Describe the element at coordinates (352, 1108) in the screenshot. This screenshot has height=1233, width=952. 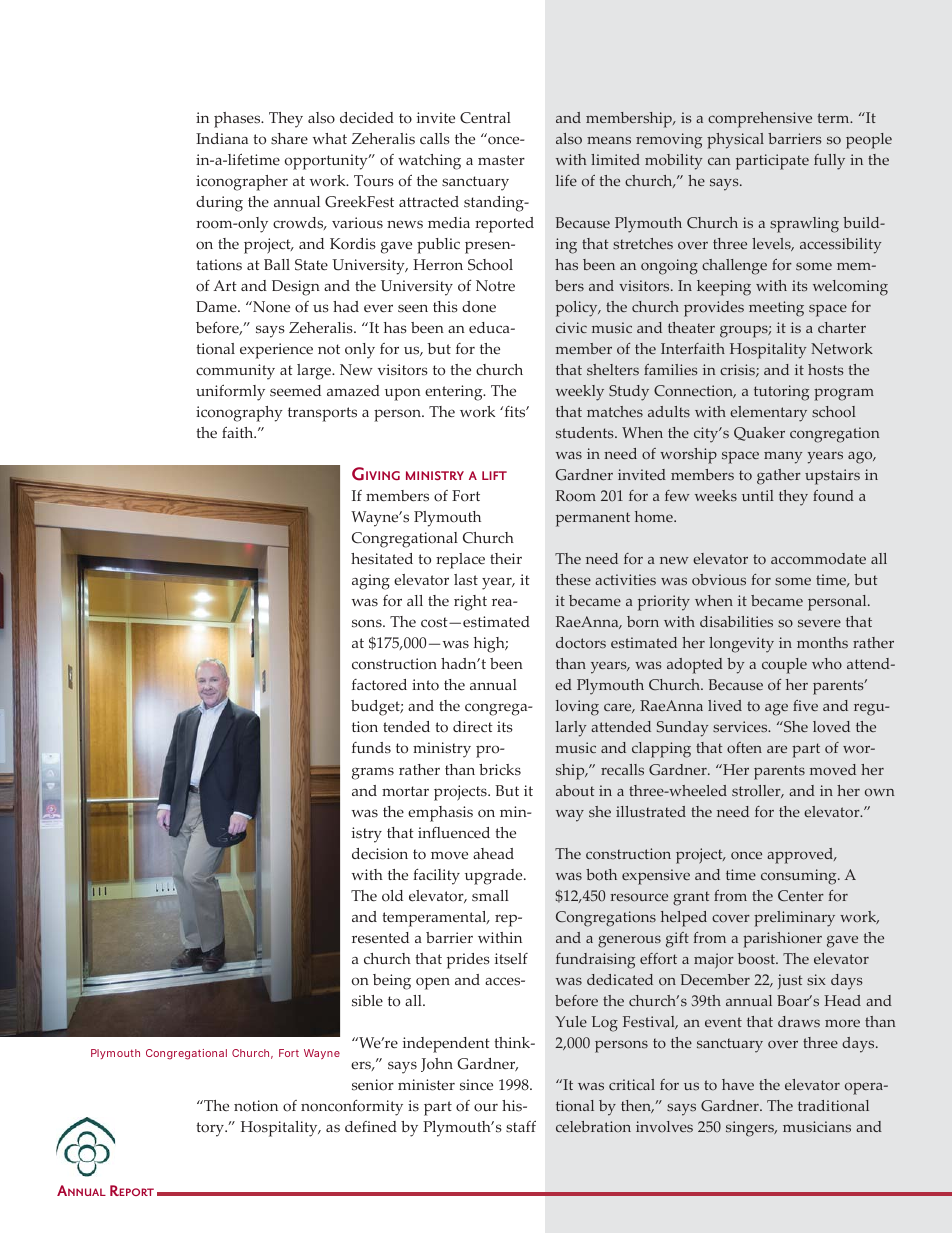
I see `nonconformity` at that location.
